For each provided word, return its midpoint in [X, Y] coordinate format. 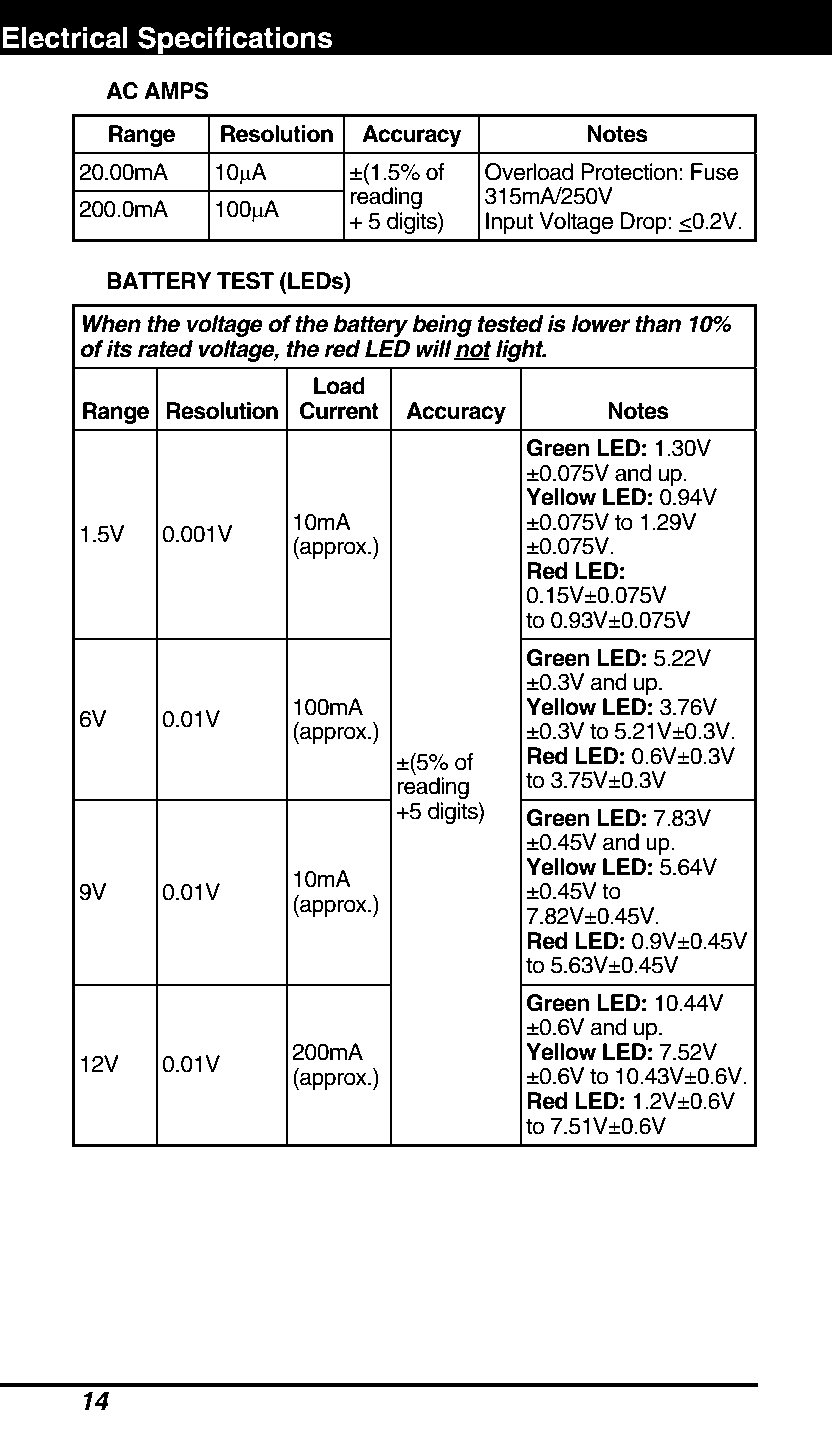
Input [510, 223]
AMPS [176, 91]
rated [165, 349]
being [442, 326]
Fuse [715, 172]
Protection [629, 172]
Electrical [65, 38]
